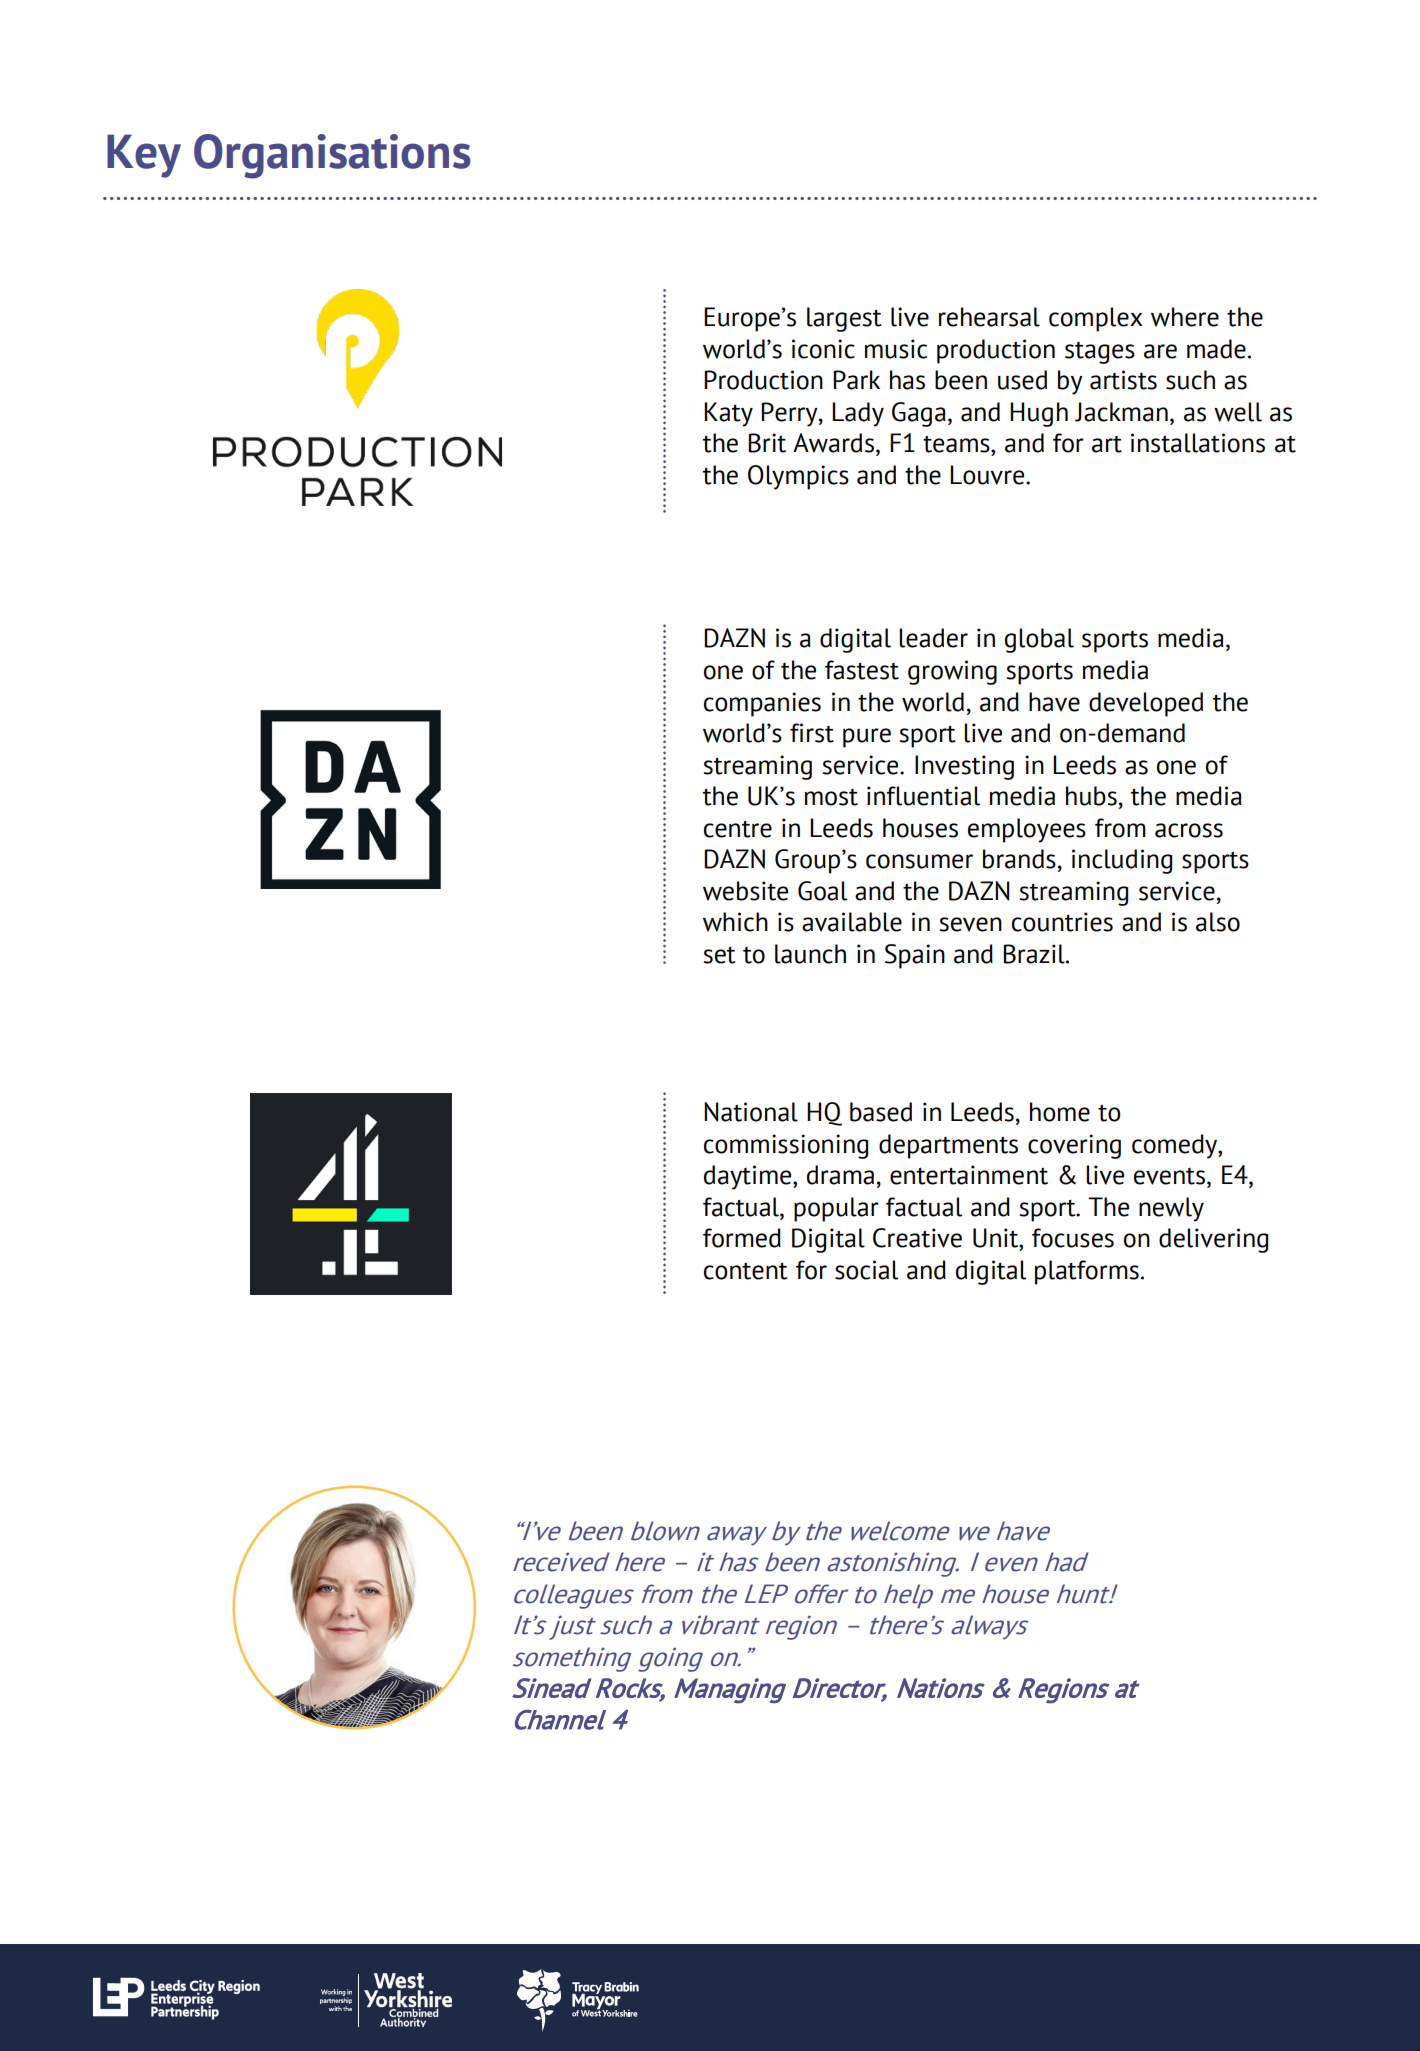  What do you see at coordinates (988, 475) in the document?
I see `Louvre` at bounding box center [988, 475].
